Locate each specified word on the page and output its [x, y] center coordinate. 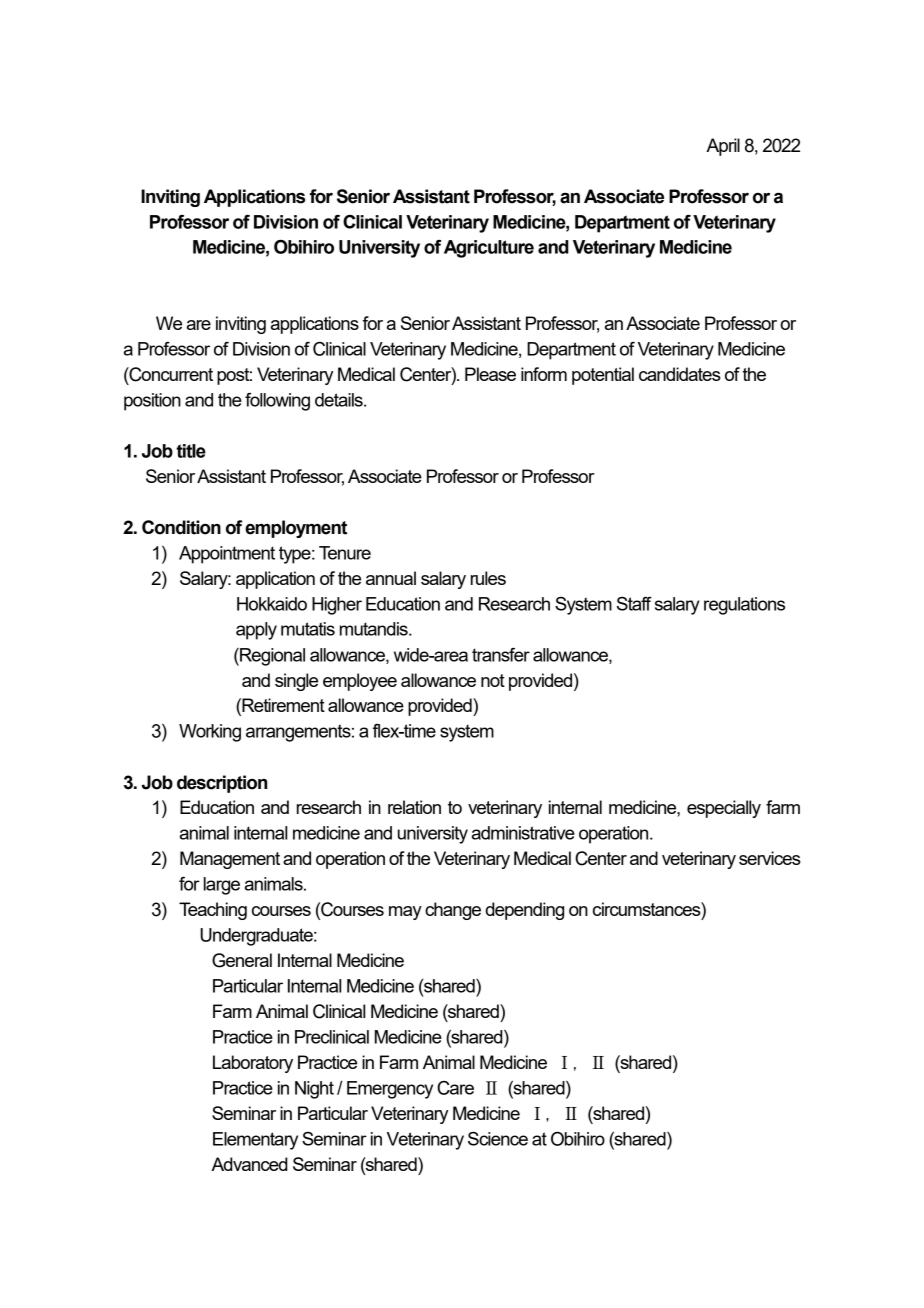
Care [455, 1088]
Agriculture [489, 249]
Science [498, 1139]
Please [490, 374]
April [723, 147]
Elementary [255, 1141]
